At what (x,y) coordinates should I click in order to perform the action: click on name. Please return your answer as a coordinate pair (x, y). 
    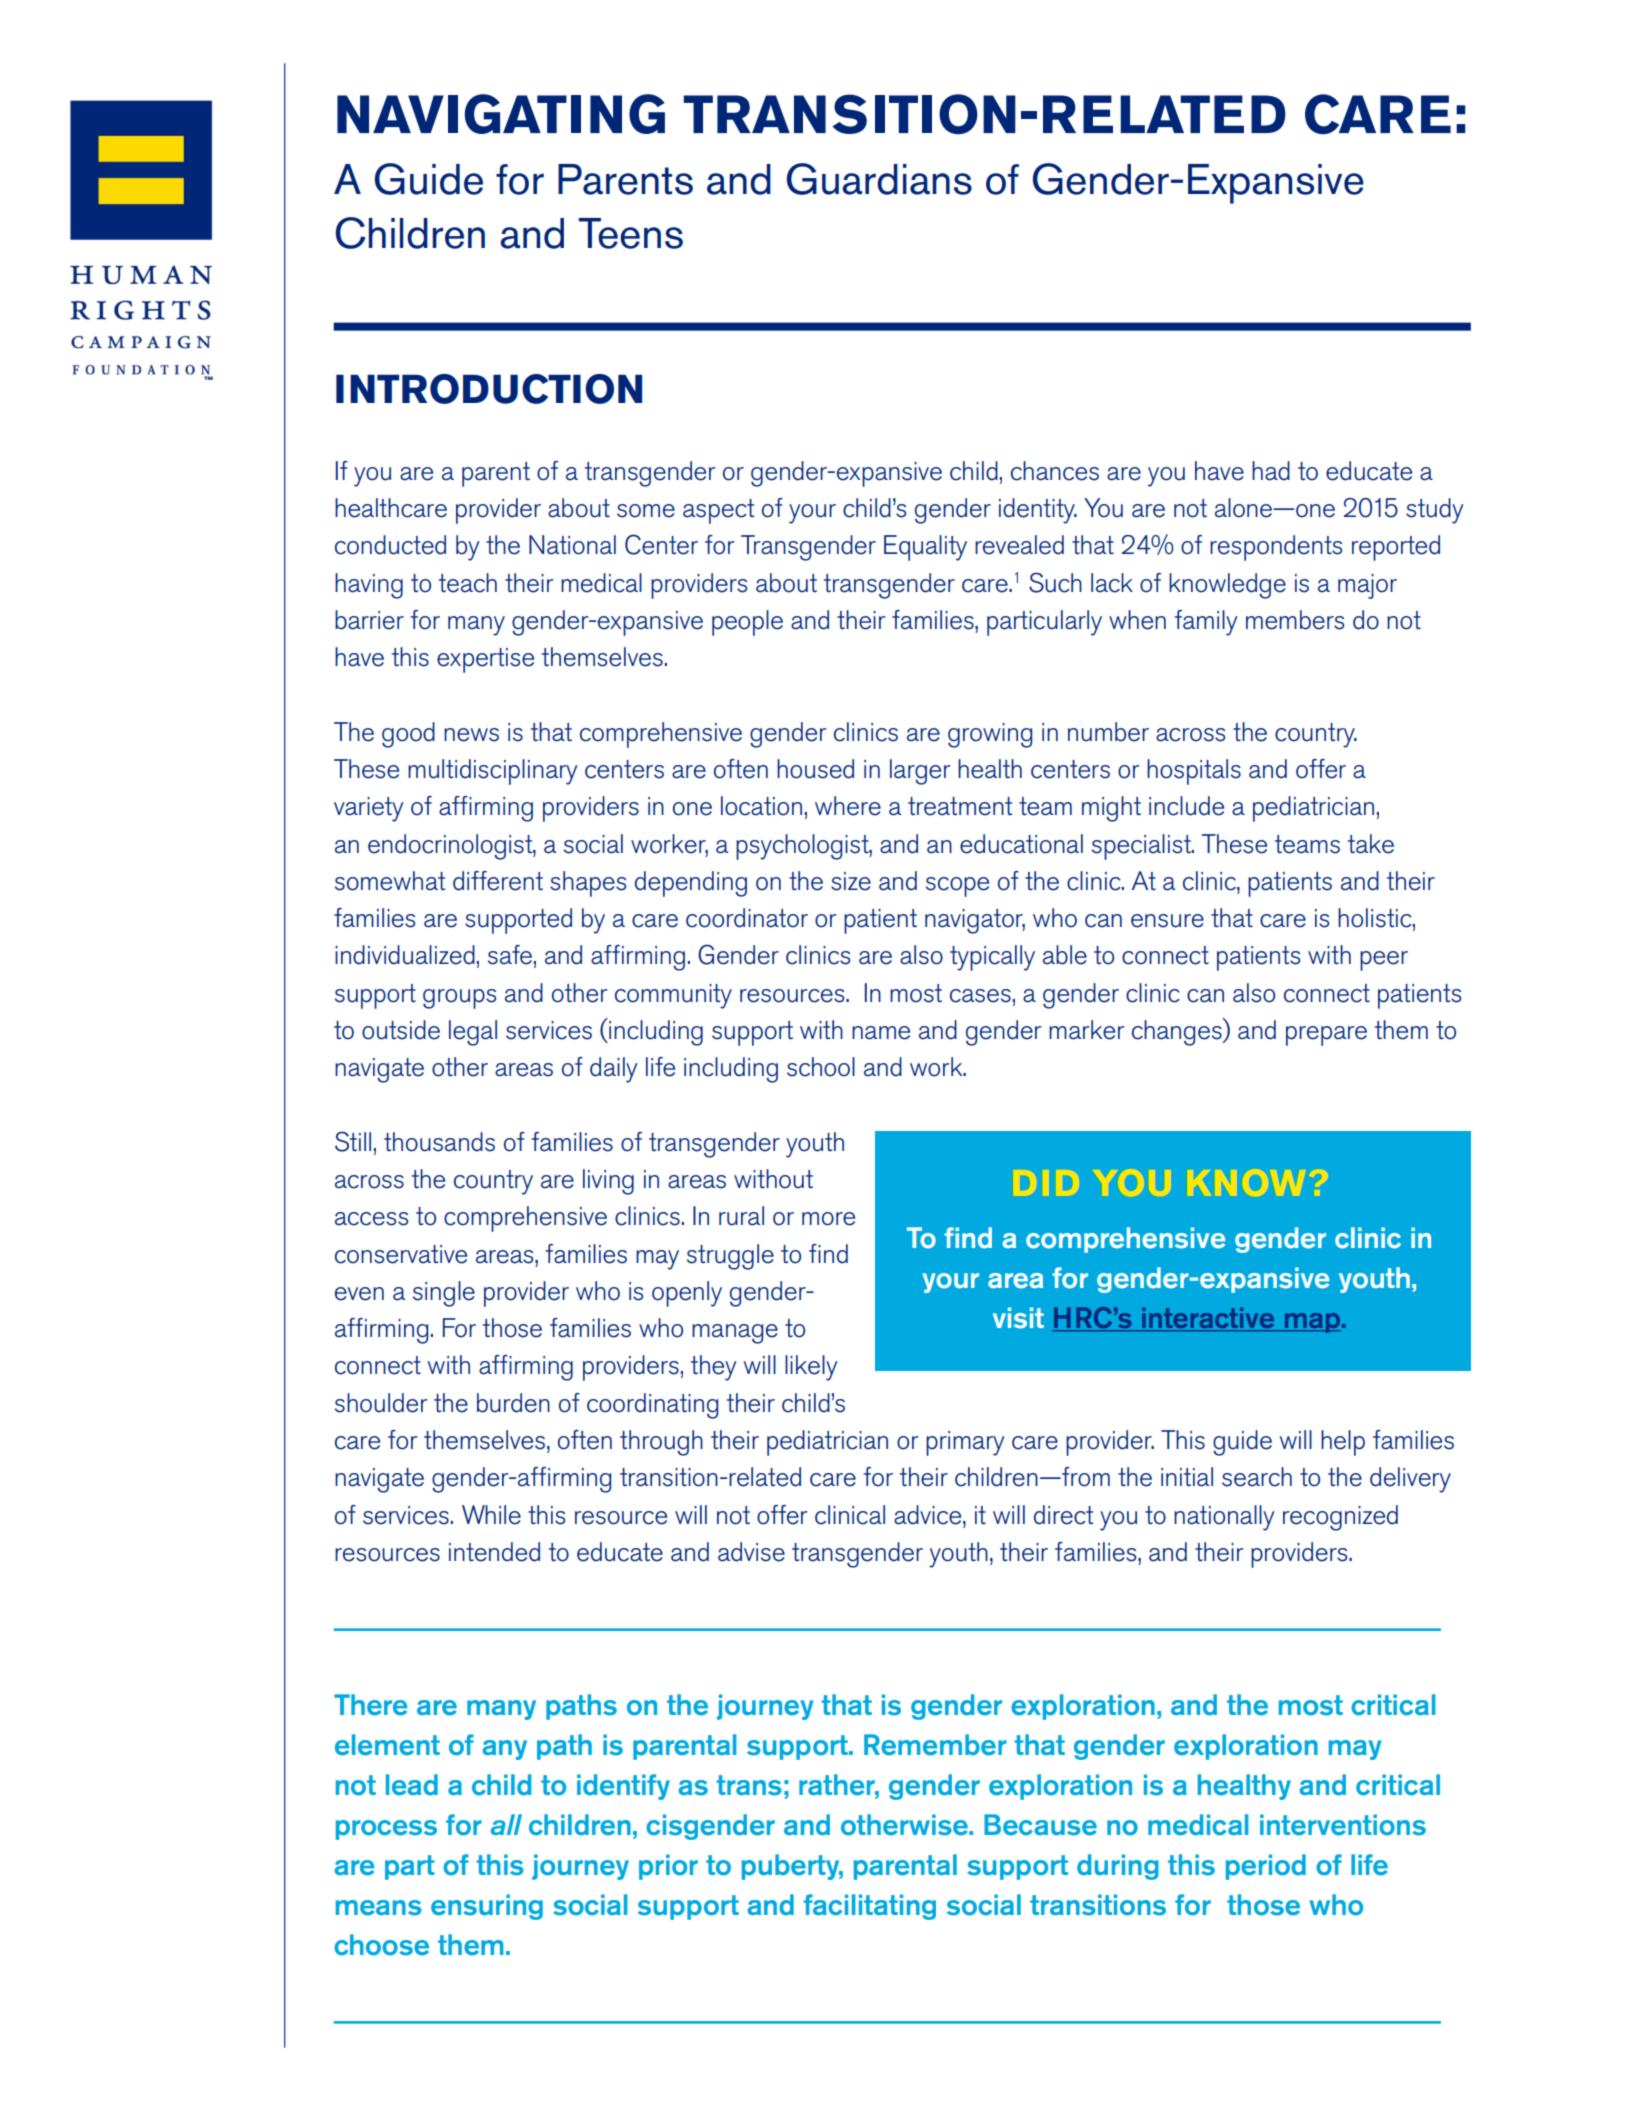
    Looking at the image, I should click on (881, 1033).
